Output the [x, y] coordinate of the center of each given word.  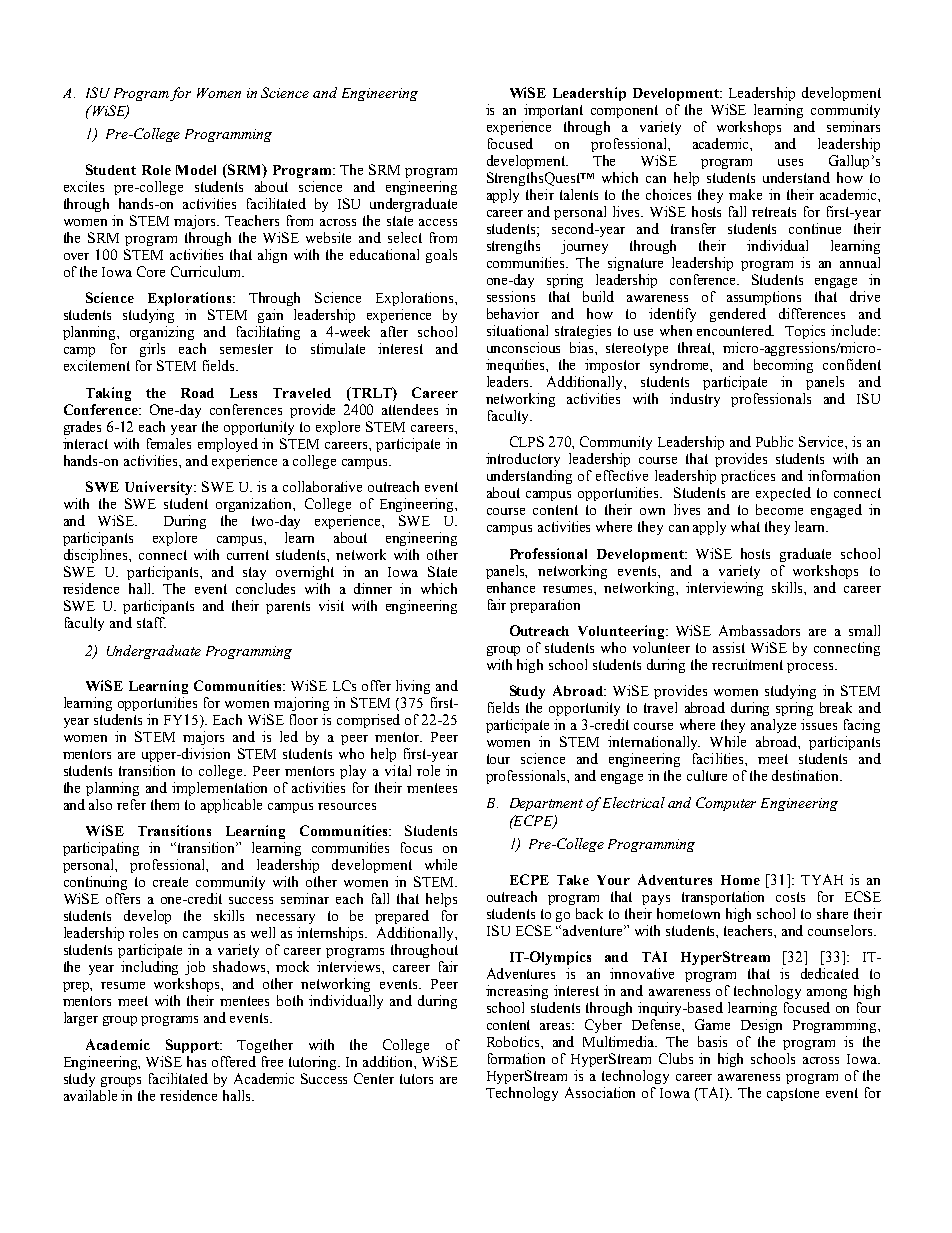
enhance [511, 587]
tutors [416, 1079]
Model [196, 170]
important [553, 111]
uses [790, 162]
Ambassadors [759, 630]
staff [151, 622]
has [196, 1061]
